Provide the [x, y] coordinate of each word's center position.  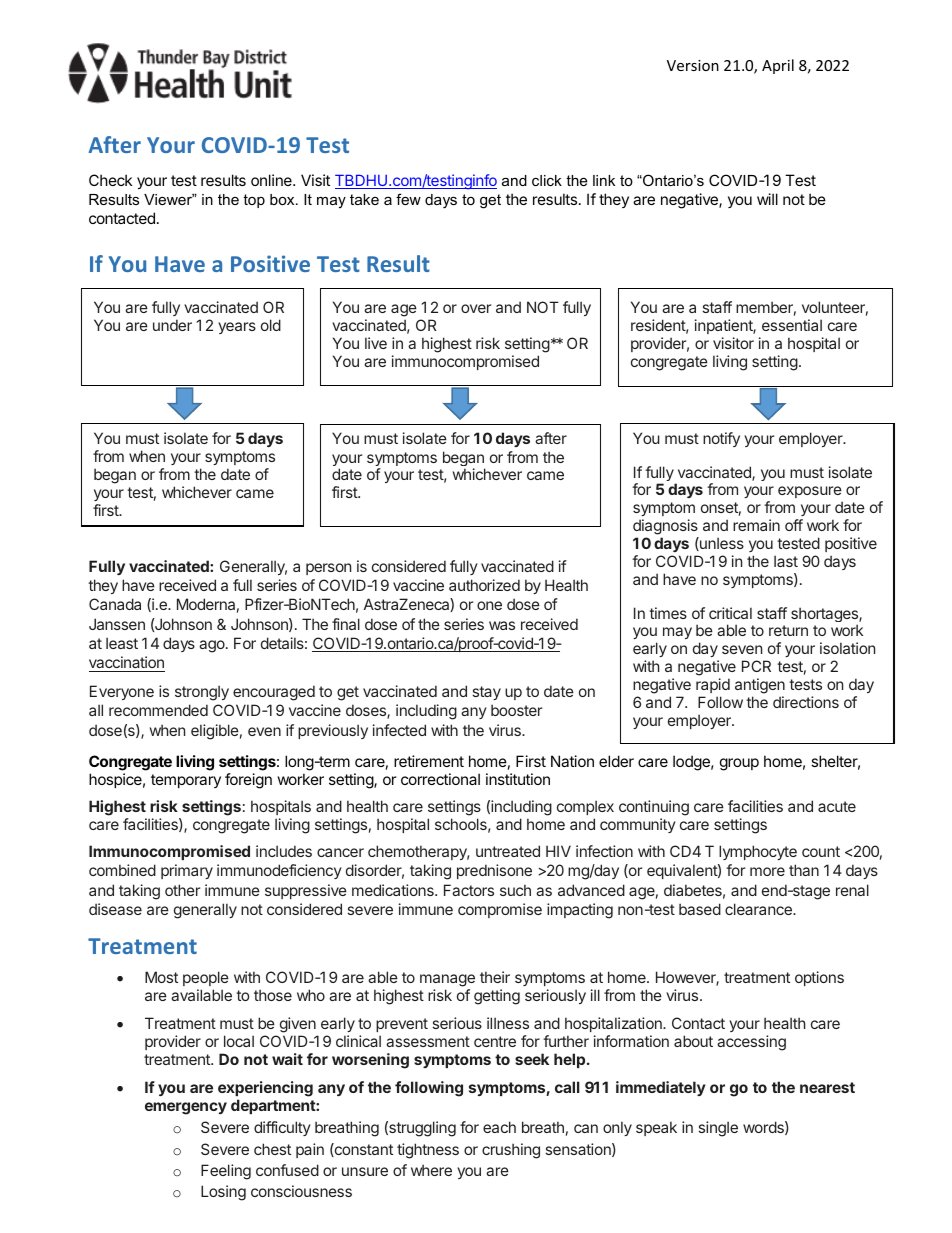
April [778, 66]
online [272, 180]
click [547, 180]
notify [721, 439]
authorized [484, 585]
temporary [186, 781]
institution [518, 779]
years [237, 328]
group [739, 764]
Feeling [226, 1172]
